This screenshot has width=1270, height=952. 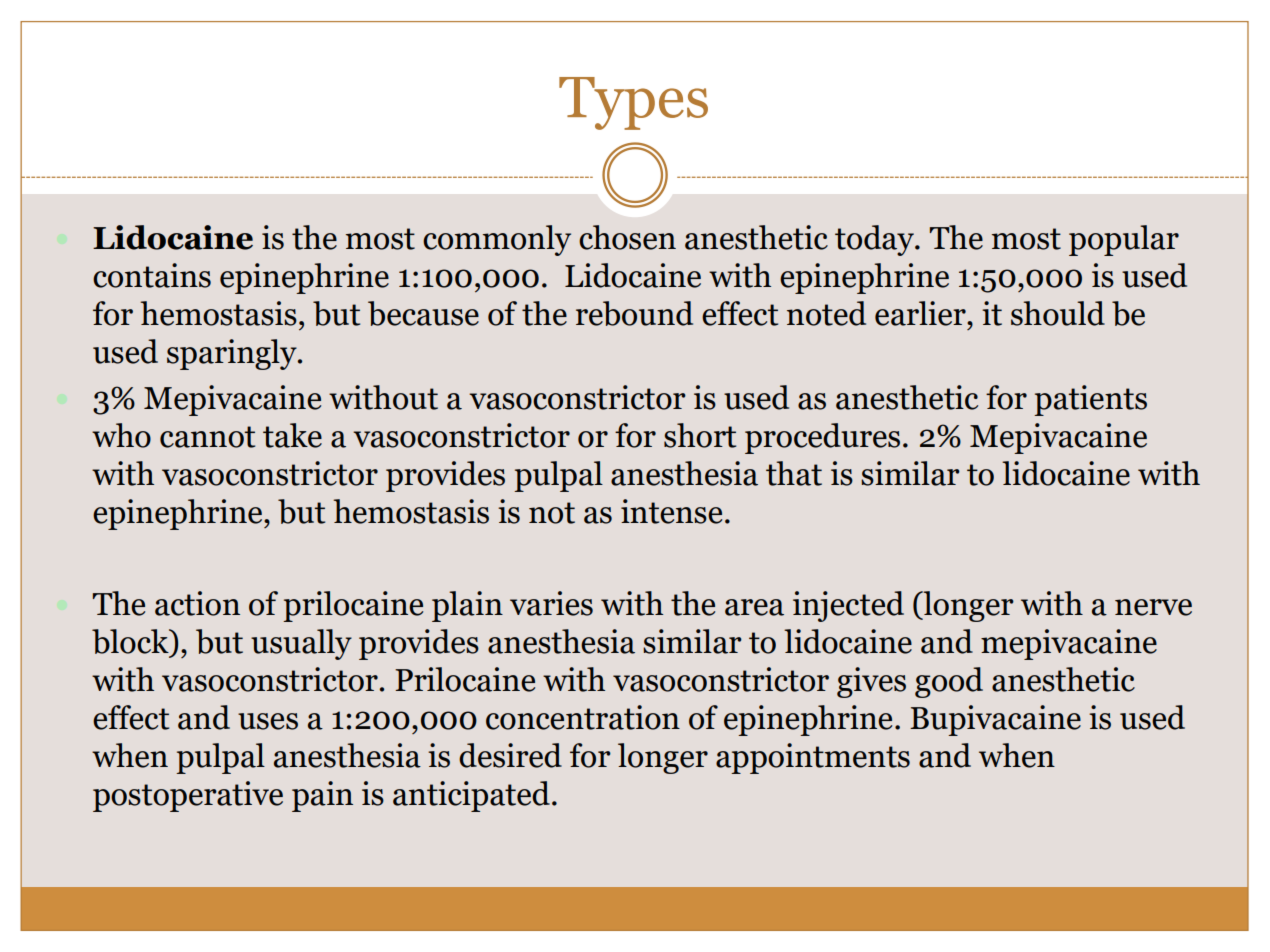 What do you see at coordinates (233, 354) in the screenshot?
I see `sparingly` at bounding box center [233, 354].
